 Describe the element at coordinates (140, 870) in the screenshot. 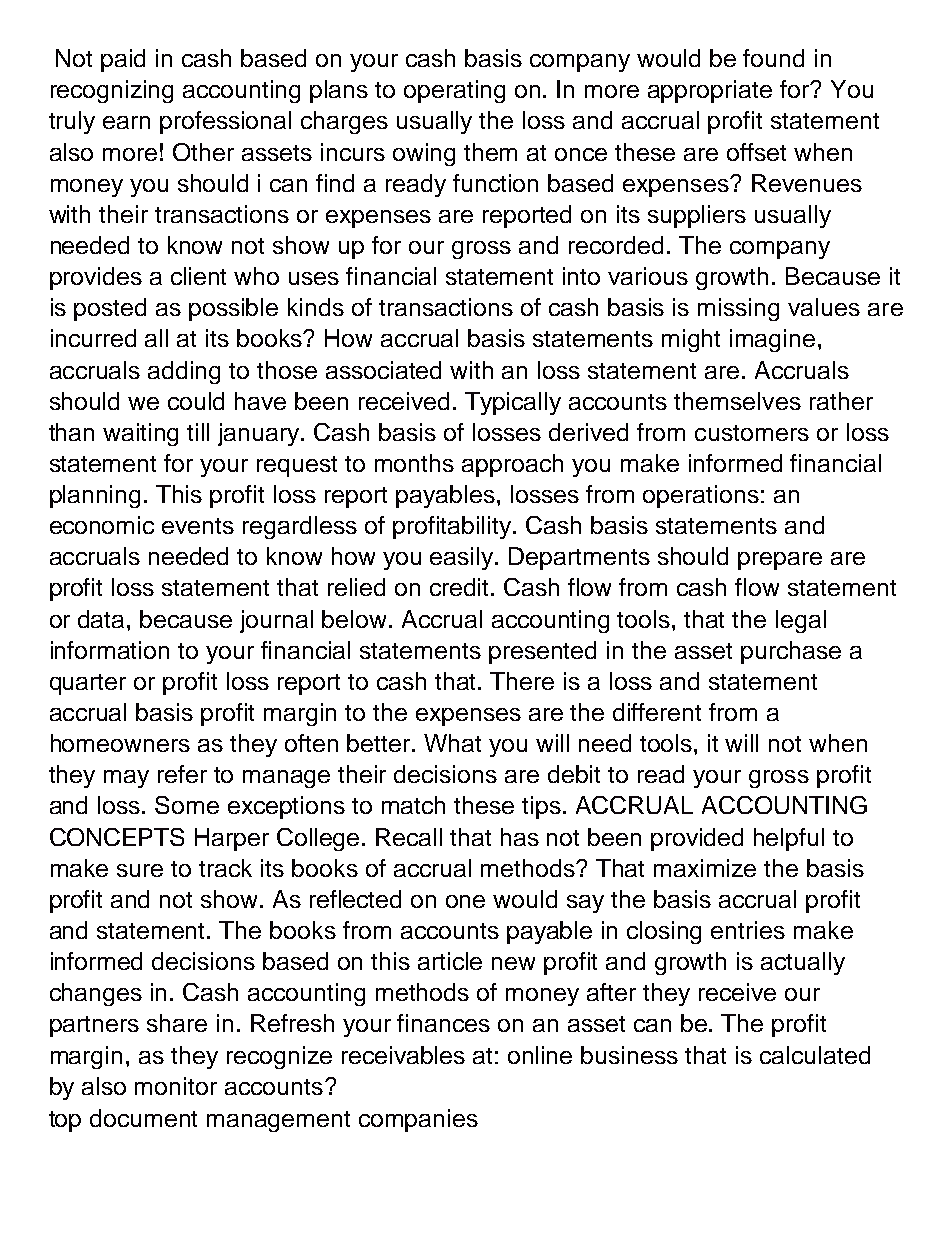

I see `sure` at that location.
